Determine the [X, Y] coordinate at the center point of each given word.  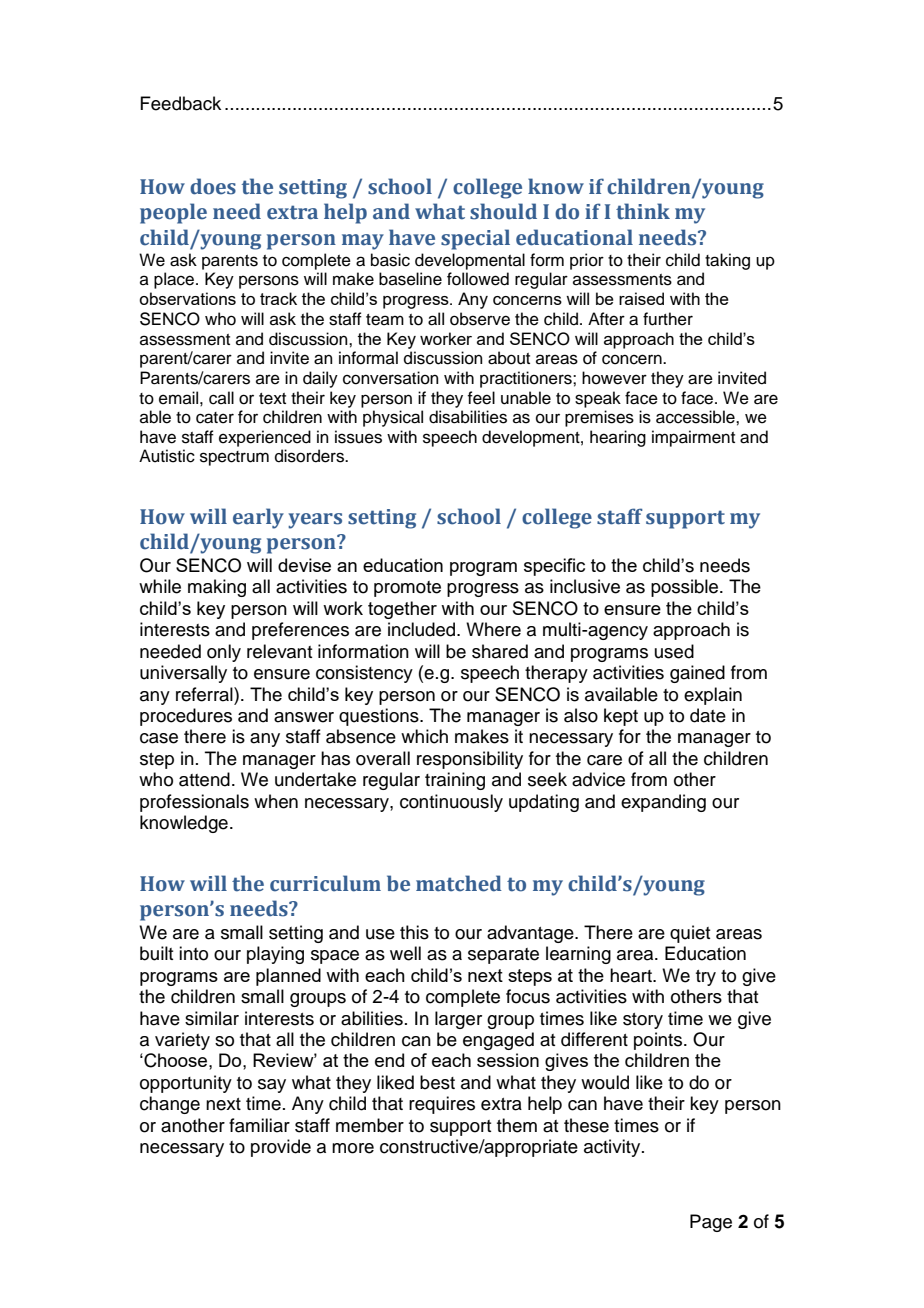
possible [686, 588]
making [217, 588]
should [503, 211]
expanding [663, 803]
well [405, 953]
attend [204, 779]
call [221, 398]
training [455, 781]
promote [407, 589]
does [213, 186]
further [668, 319]
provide [281, 1148]
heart [632, 975]
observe [480, 319]
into [193, 953]
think [643, 211]
